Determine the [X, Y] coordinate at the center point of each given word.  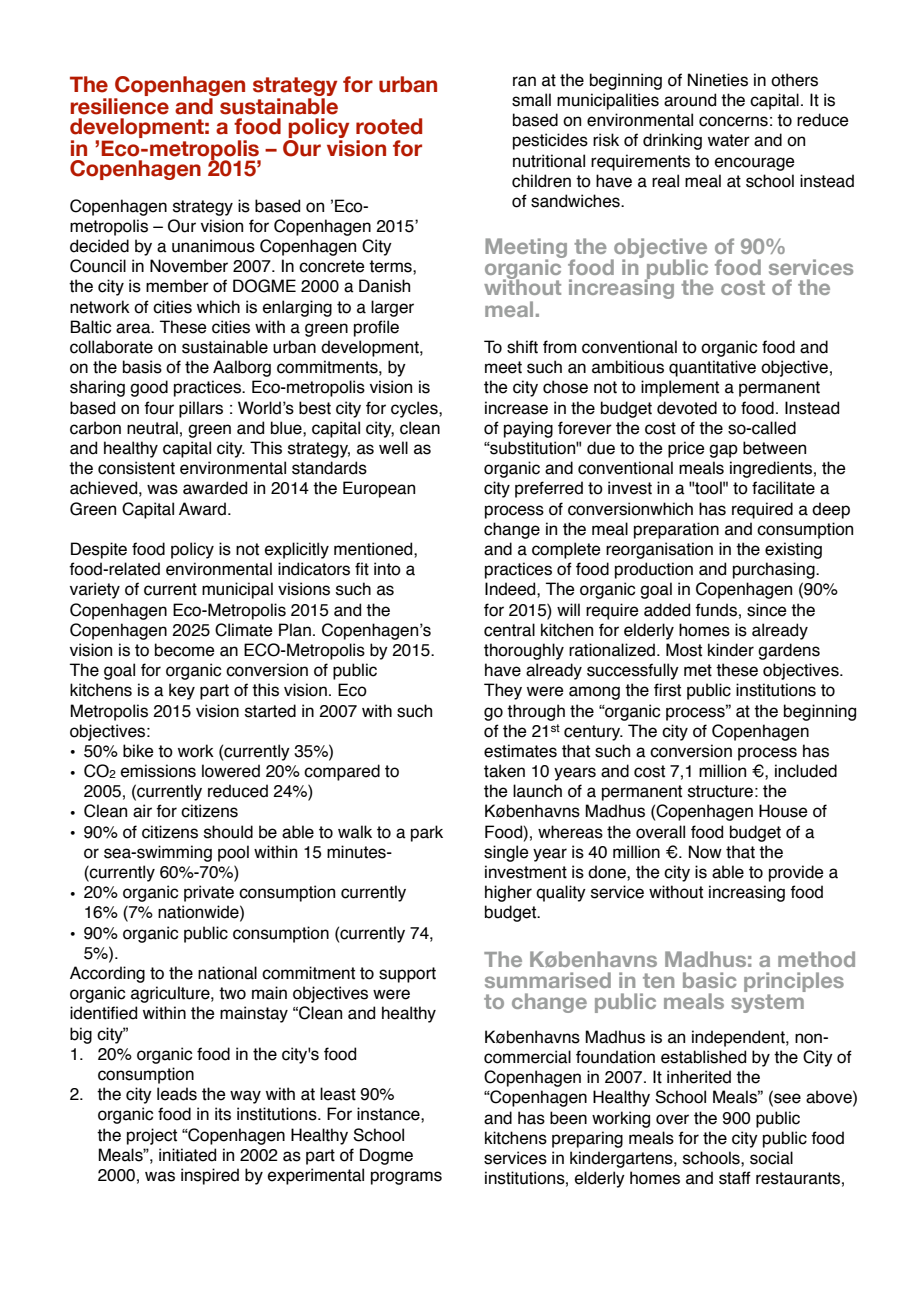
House [783, 811]
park [427, 833]
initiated [187, 1155]
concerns [733, 121]
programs [406, 1178]
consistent [136, 468]
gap [723, 451]
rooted [389, 126]
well [393, 448]
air [142, 811]
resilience [120, 106]
